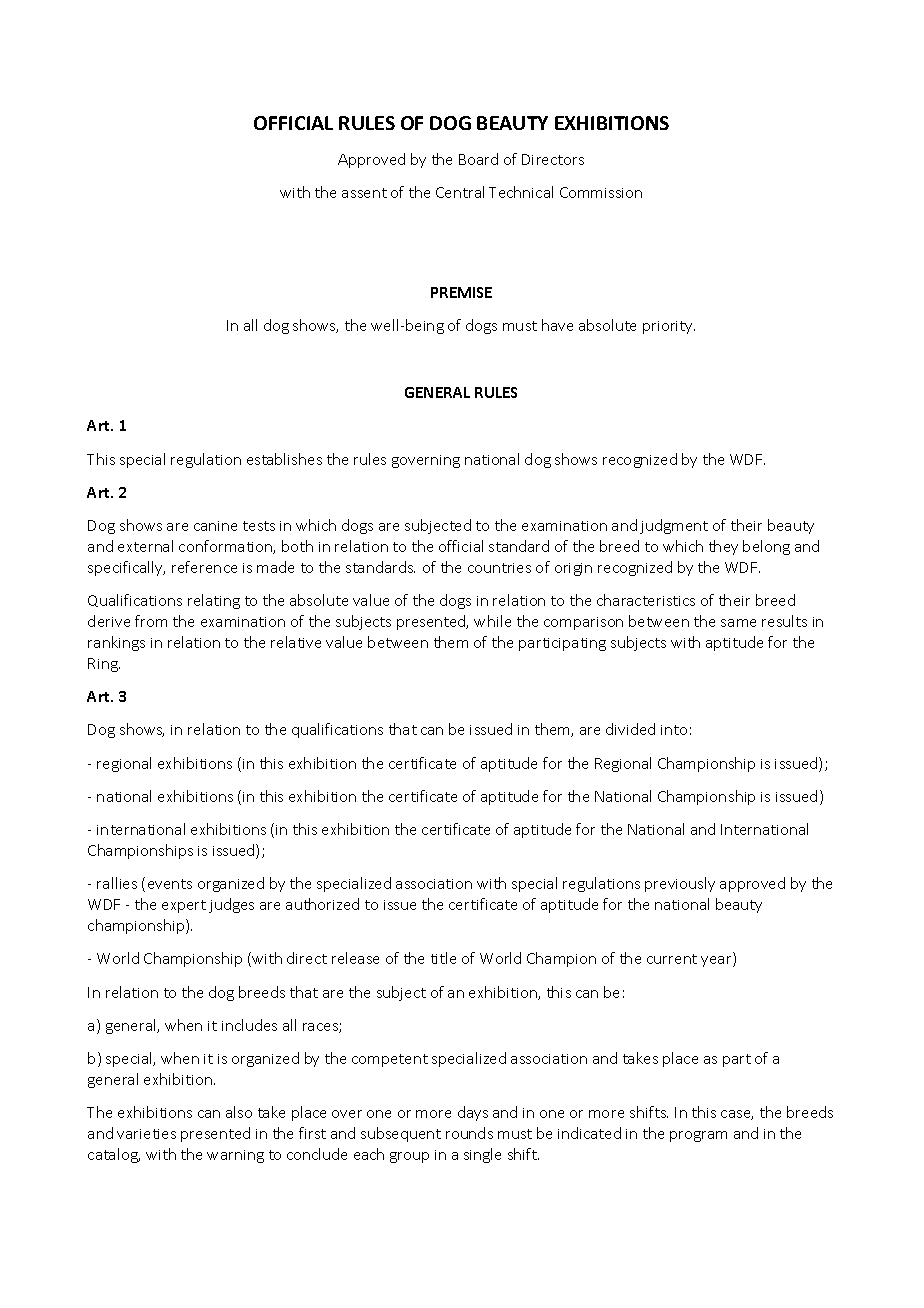  I want to click on countries, so click(499, 568).
